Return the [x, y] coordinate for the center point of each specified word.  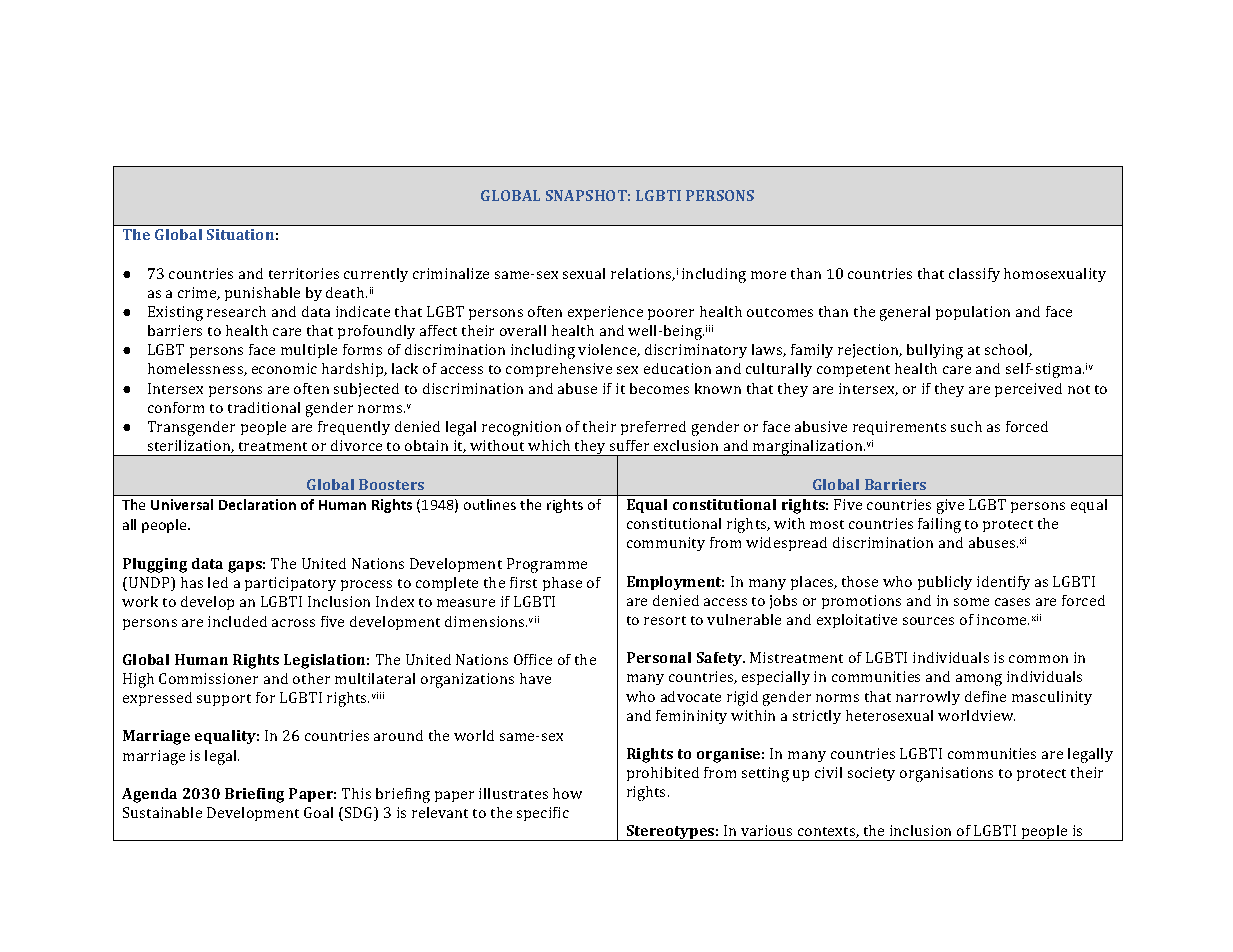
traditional [264, 407]
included [237, 621]
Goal [318, 812]
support [224, 700]
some [971, 602]
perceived [1028, 390]
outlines [490, 504]
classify [974, 275]
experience [605, 313]
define [985, 696]
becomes [659, 388]
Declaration [257, 504]
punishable [262, 294]
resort [665, 620]
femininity [691, 717]
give [950, 506]
